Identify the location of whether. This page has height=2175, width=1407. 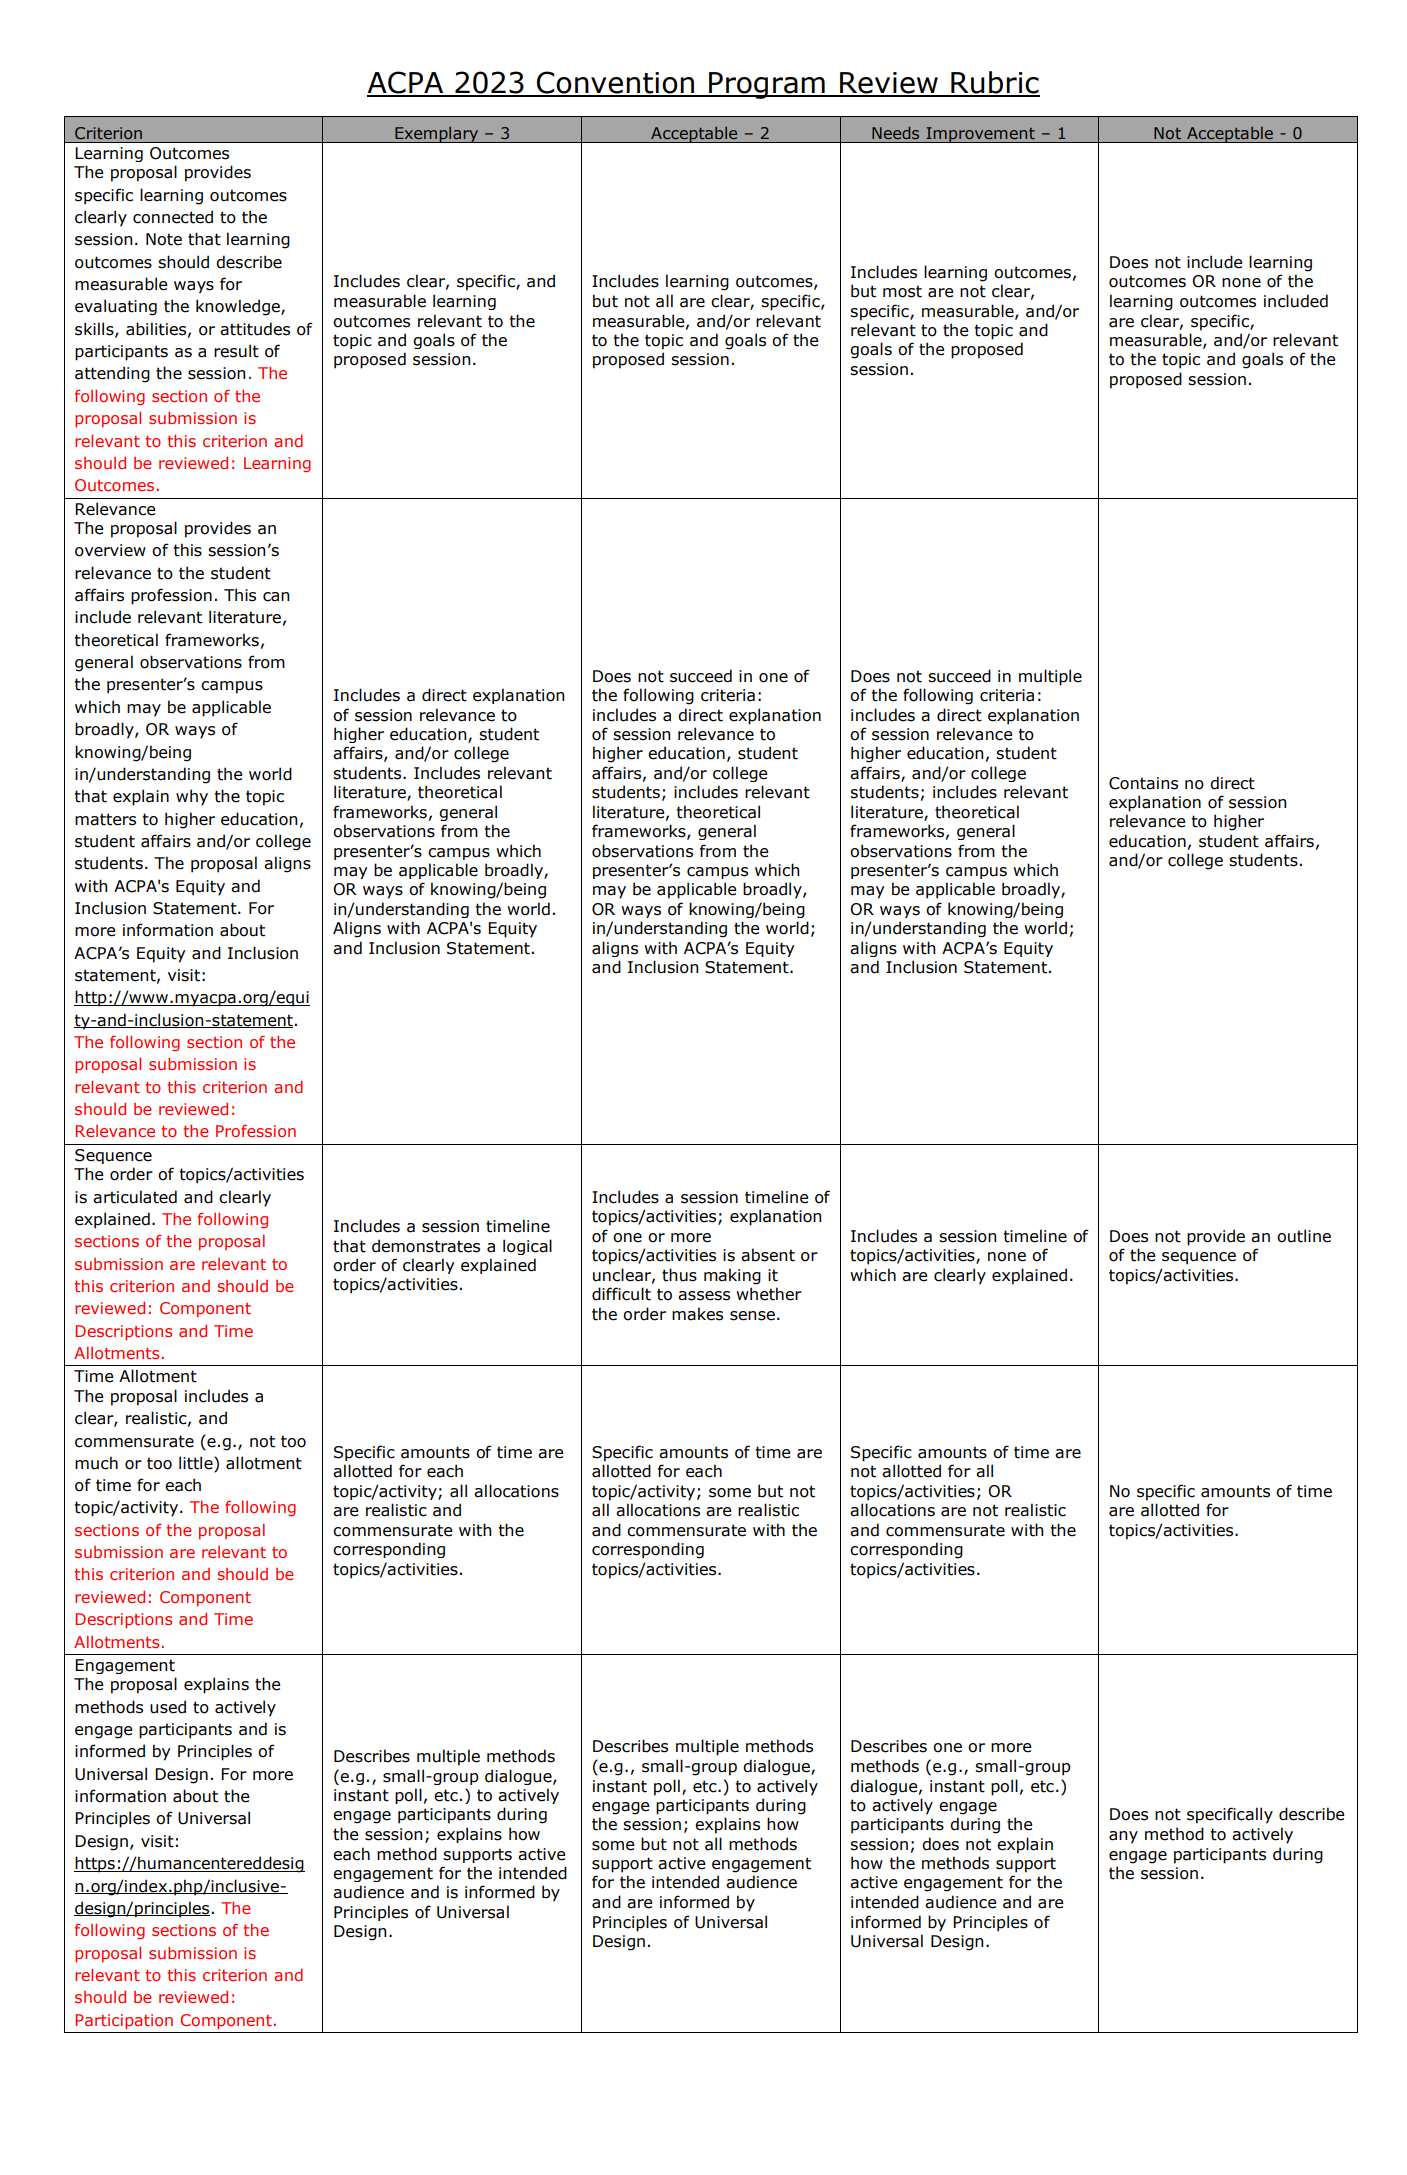
(769, 1294).
